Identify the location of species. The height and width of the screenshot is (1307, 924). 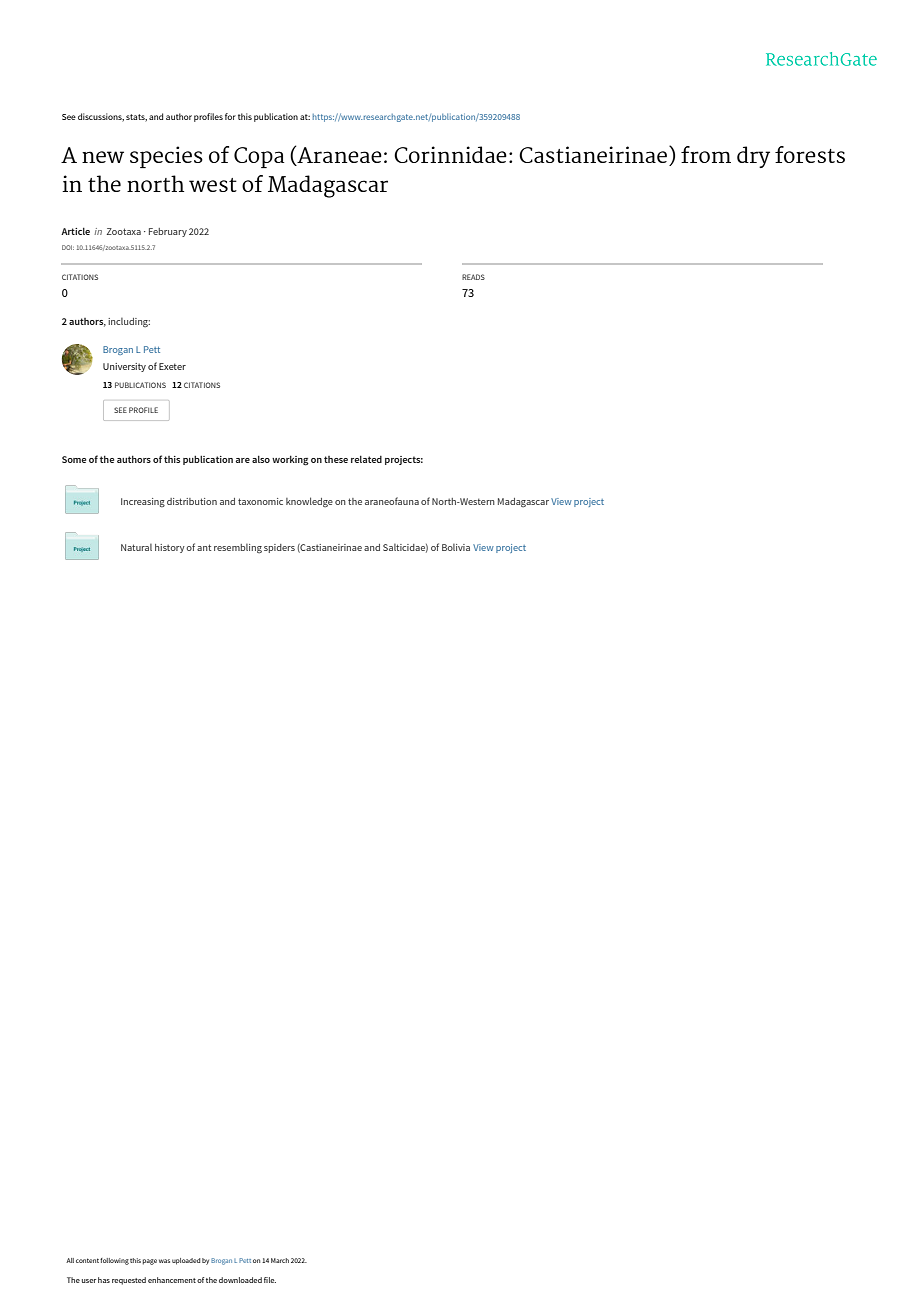
(166, 157).
